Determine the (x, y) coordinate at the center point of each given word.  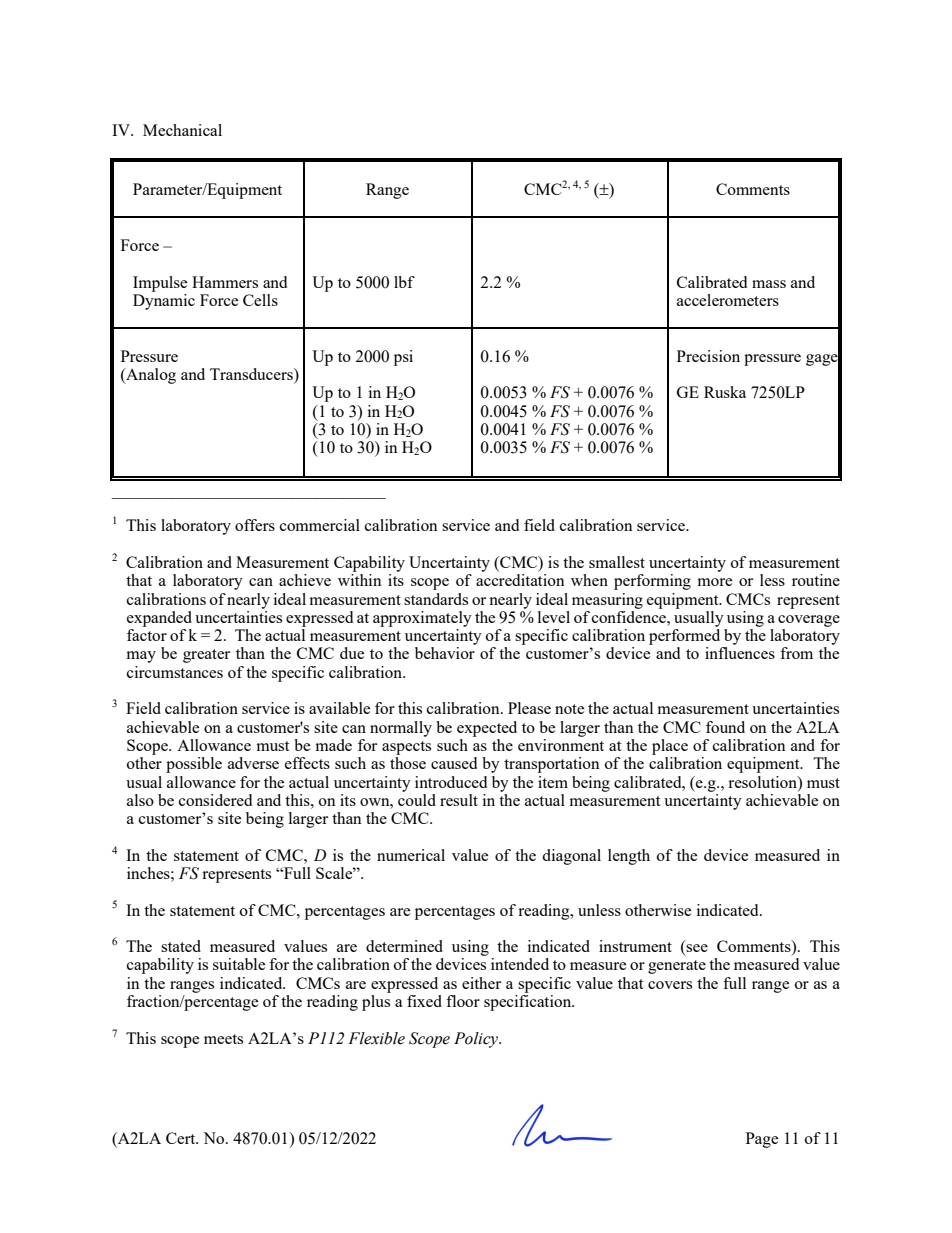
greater (206, 656)
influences (740, 653)
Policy (477, 1040)
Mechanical (182, 130)
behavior (445, 653)
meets (223, 1039)
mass (769, 284)
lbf (404, 282)
